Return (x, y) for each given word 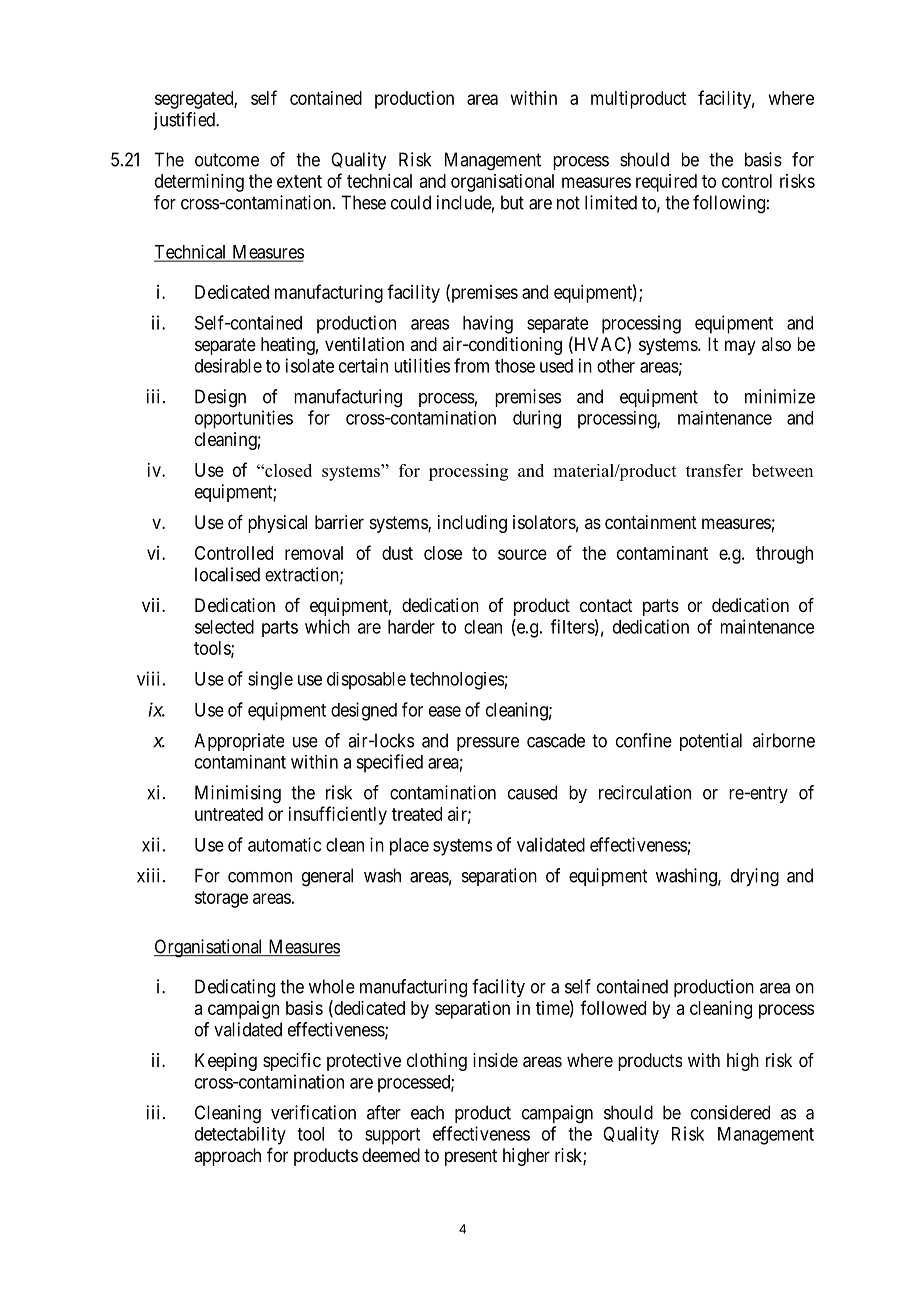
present (471, 1157)
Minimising (238, 794)
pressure (488, 744)
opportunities (244, 419)
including (472, 524)
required (666, 183)
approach (227, 1157)
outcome (227, 160)
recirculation (645, 792)
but (512, 202)
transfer (714, 470)
